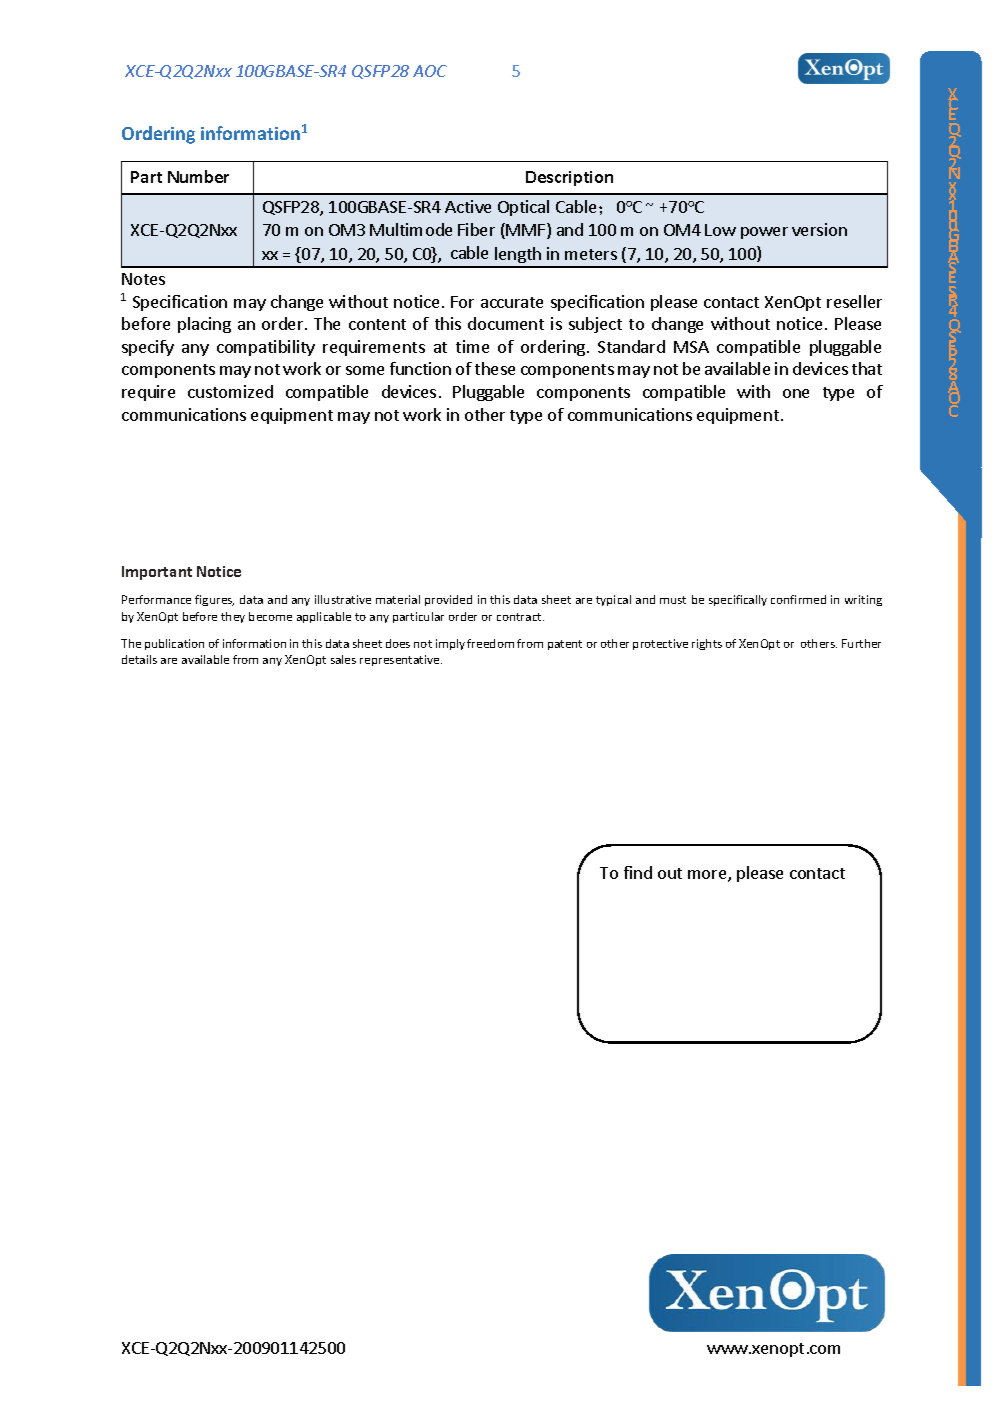 The width and height of the screenshot is (1004, 1419). I want to click on Number, so click(198, 176).
